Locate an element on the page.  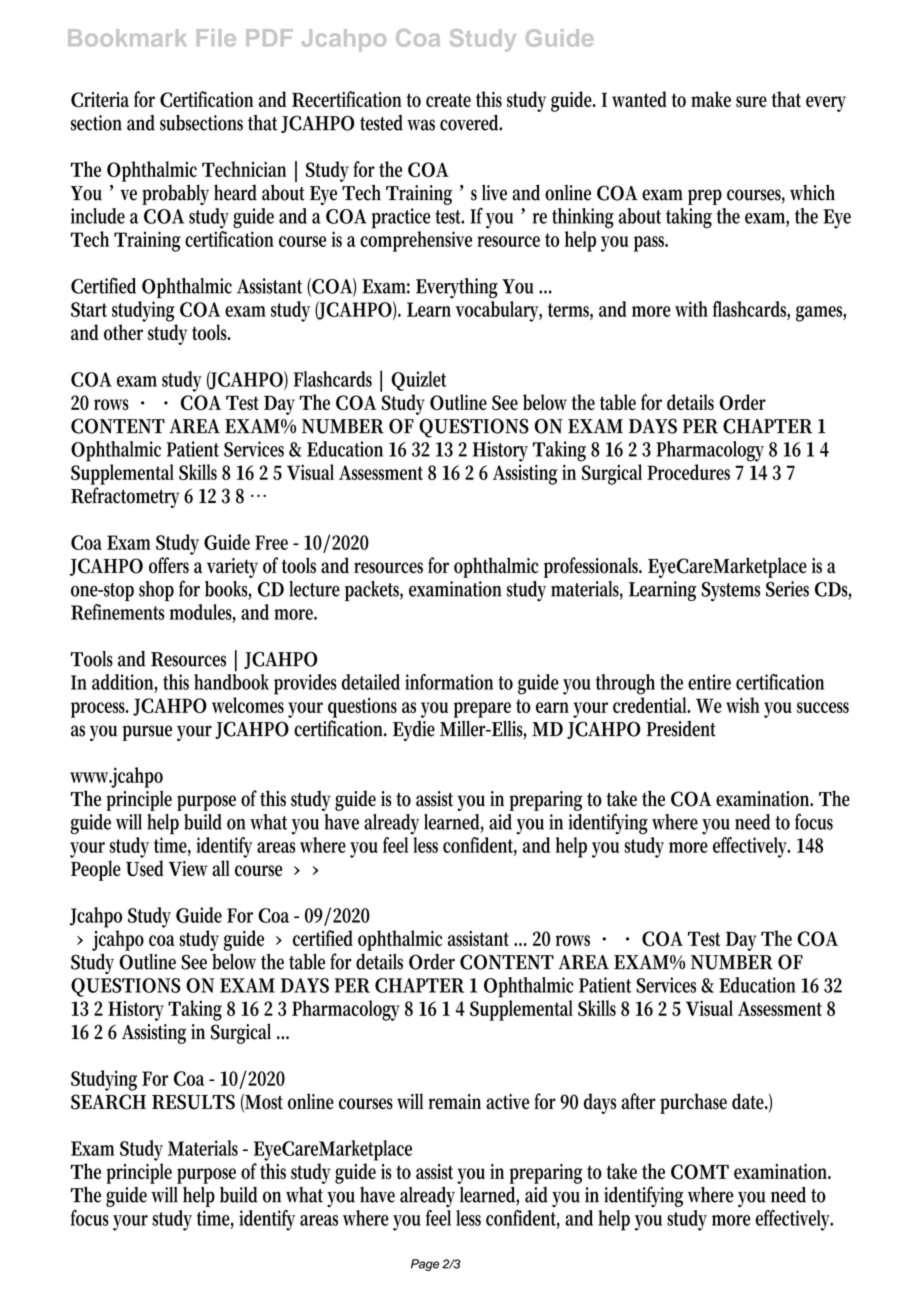
Procedures is located at coordinates (688, 472).
